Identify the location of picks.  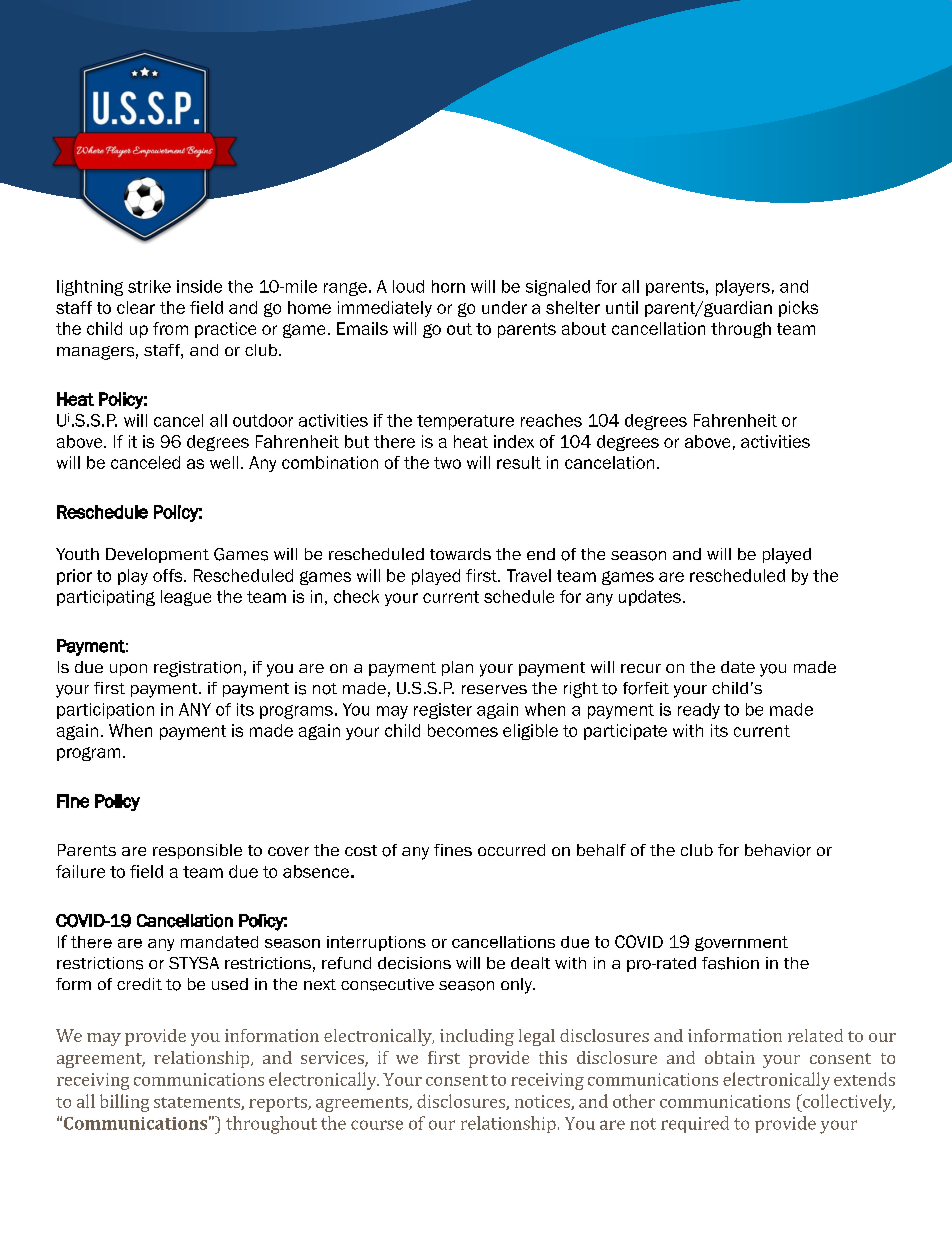
(798, 309).
